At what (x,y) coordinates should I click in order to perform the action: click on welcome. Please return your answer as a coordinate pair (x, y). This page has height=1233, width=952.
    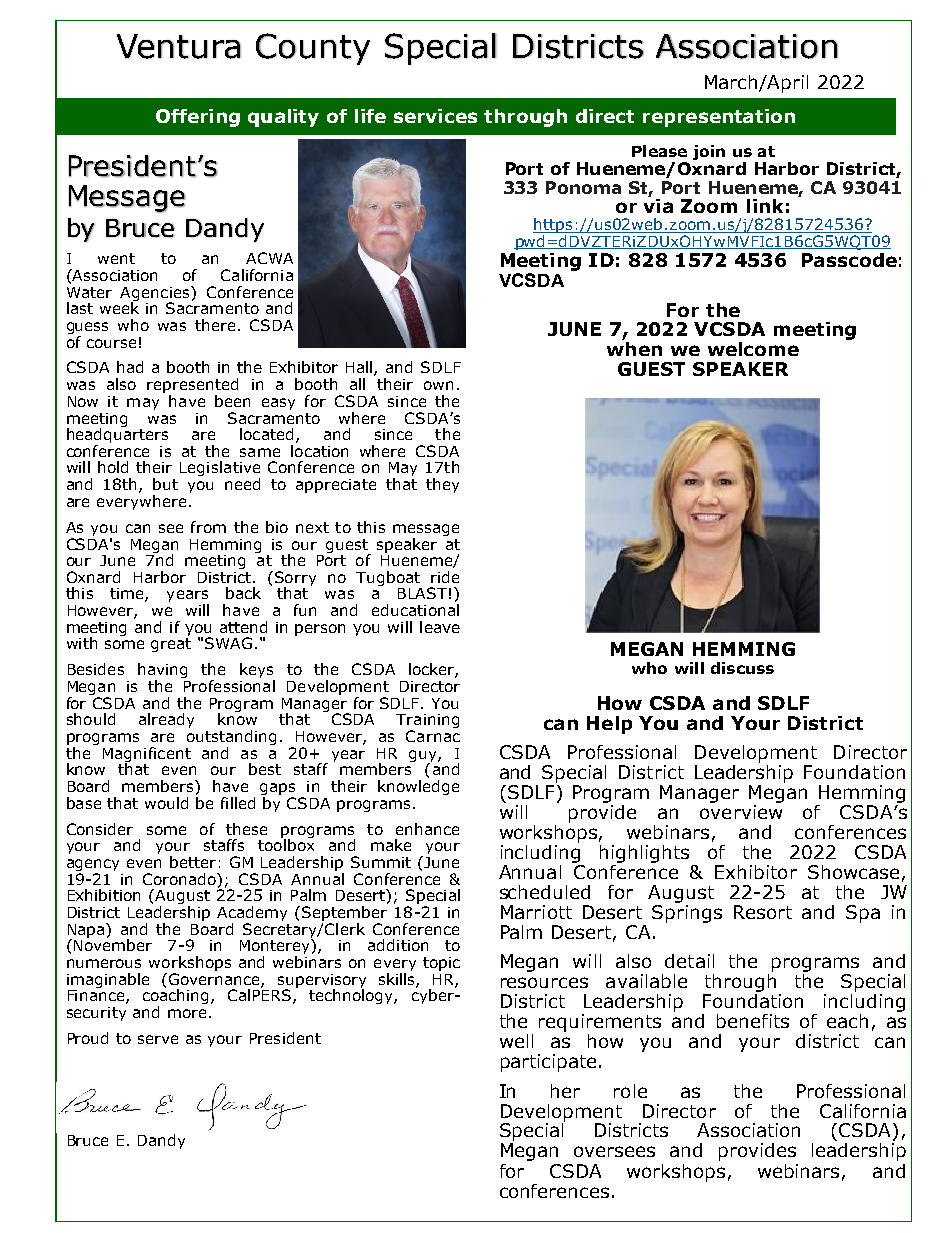
    Looking at the image, I should click on (753, 349).
